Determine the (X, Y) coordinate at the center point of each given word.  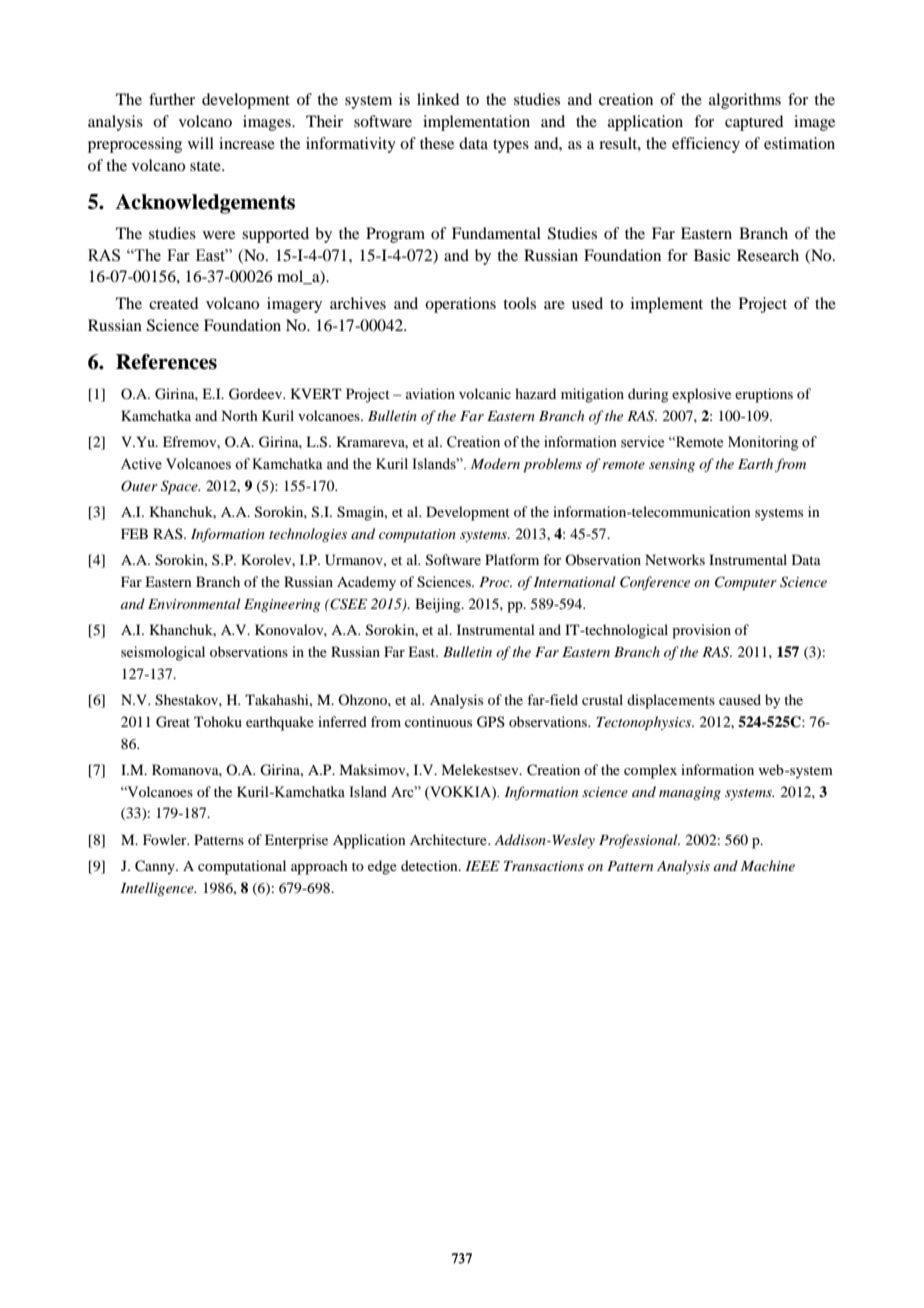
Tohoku (218, 721)
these (437, 143)
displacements (671, 701)
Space (180, 487)
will (201, 143)
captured (754, 123)
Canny (156, 867)
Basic (712, 255)
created (173, 303)
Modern (495, 463)
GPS (491, 722)
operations (460, 305)
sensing (672, 465)
